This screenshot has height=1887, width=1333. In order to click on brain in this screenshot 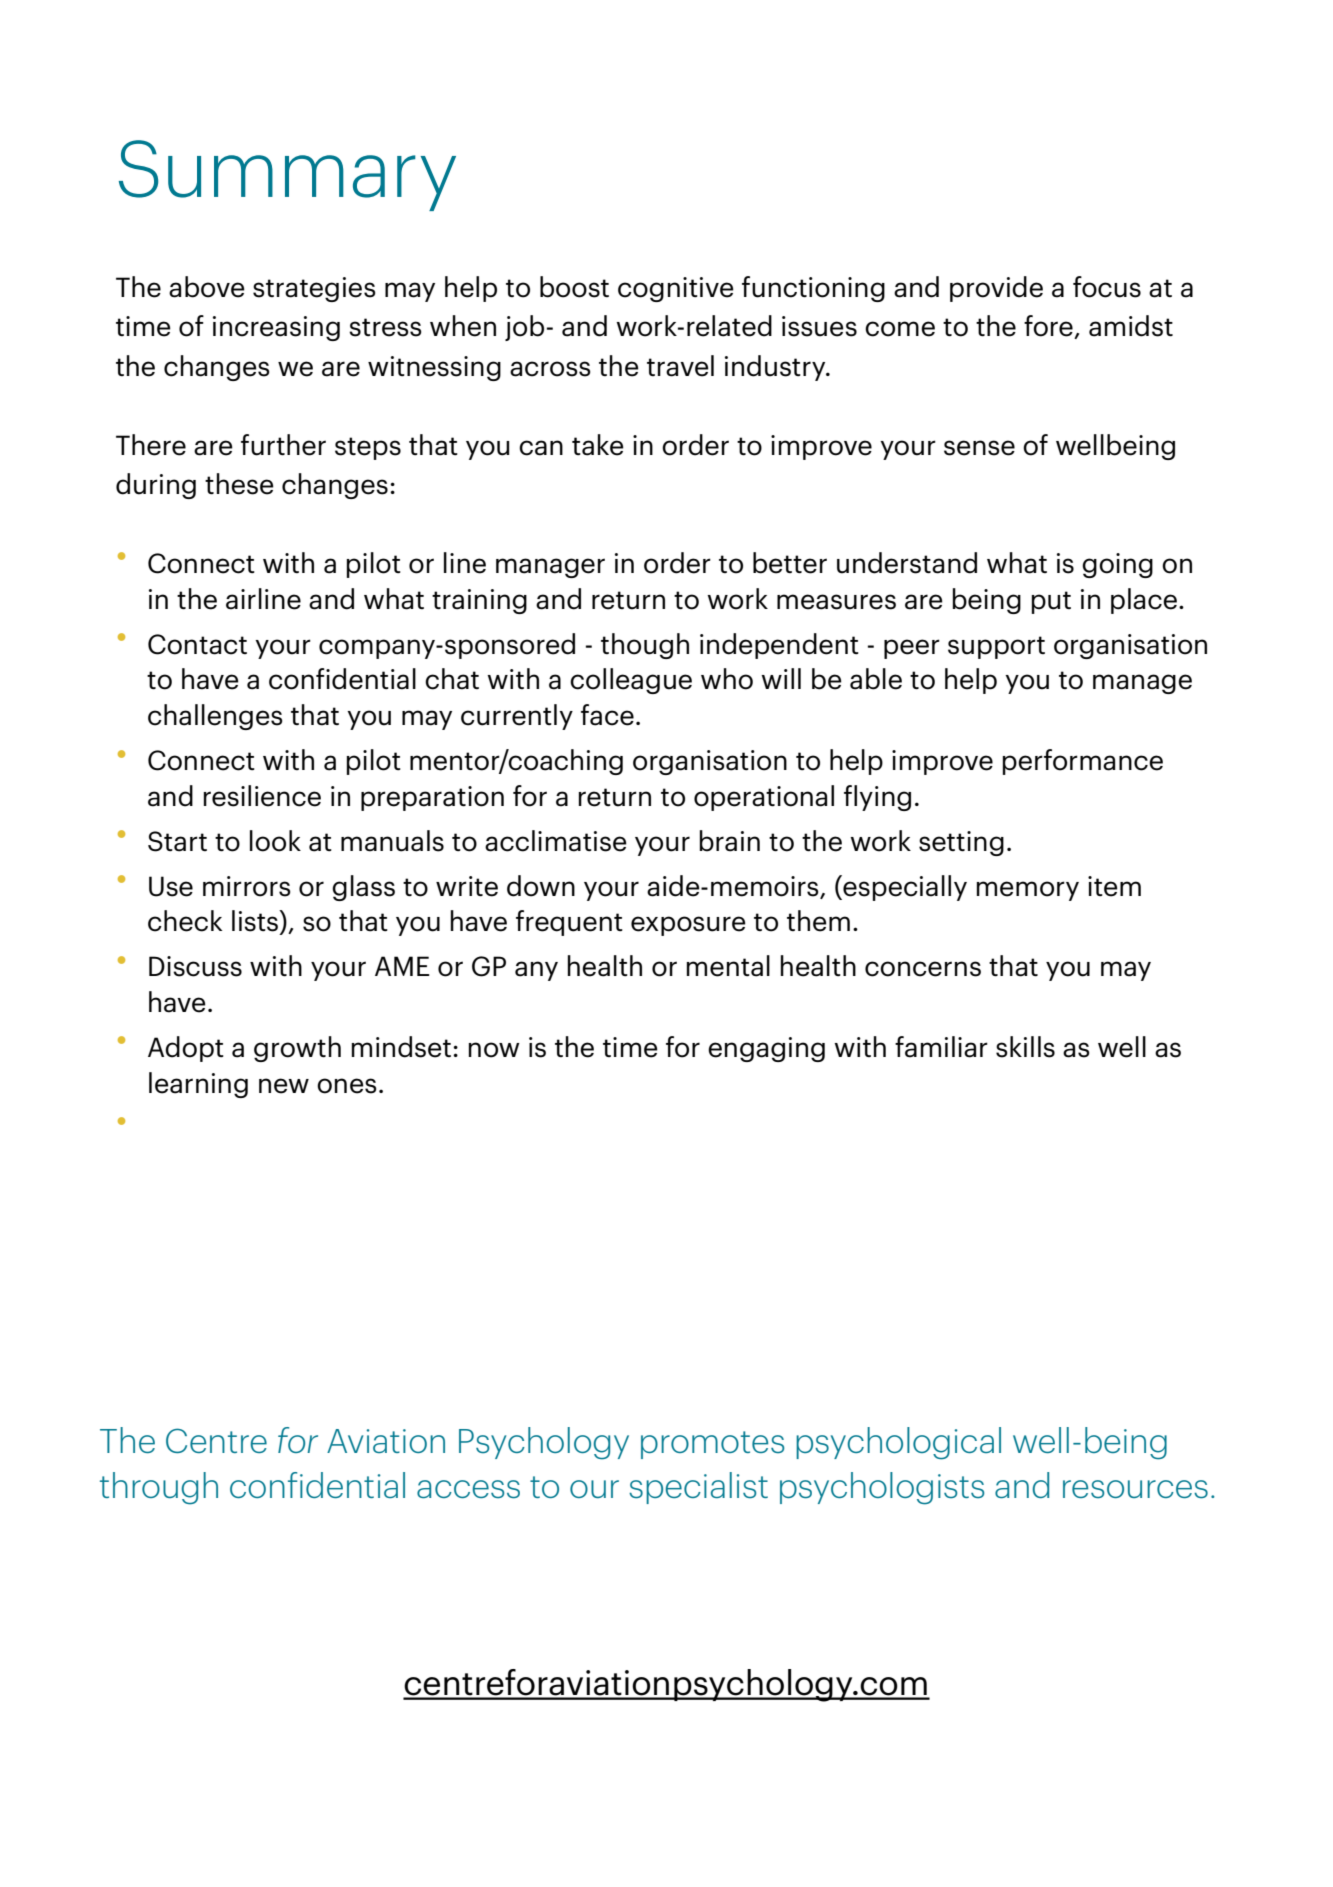, I will do `click(730, 841)`.
